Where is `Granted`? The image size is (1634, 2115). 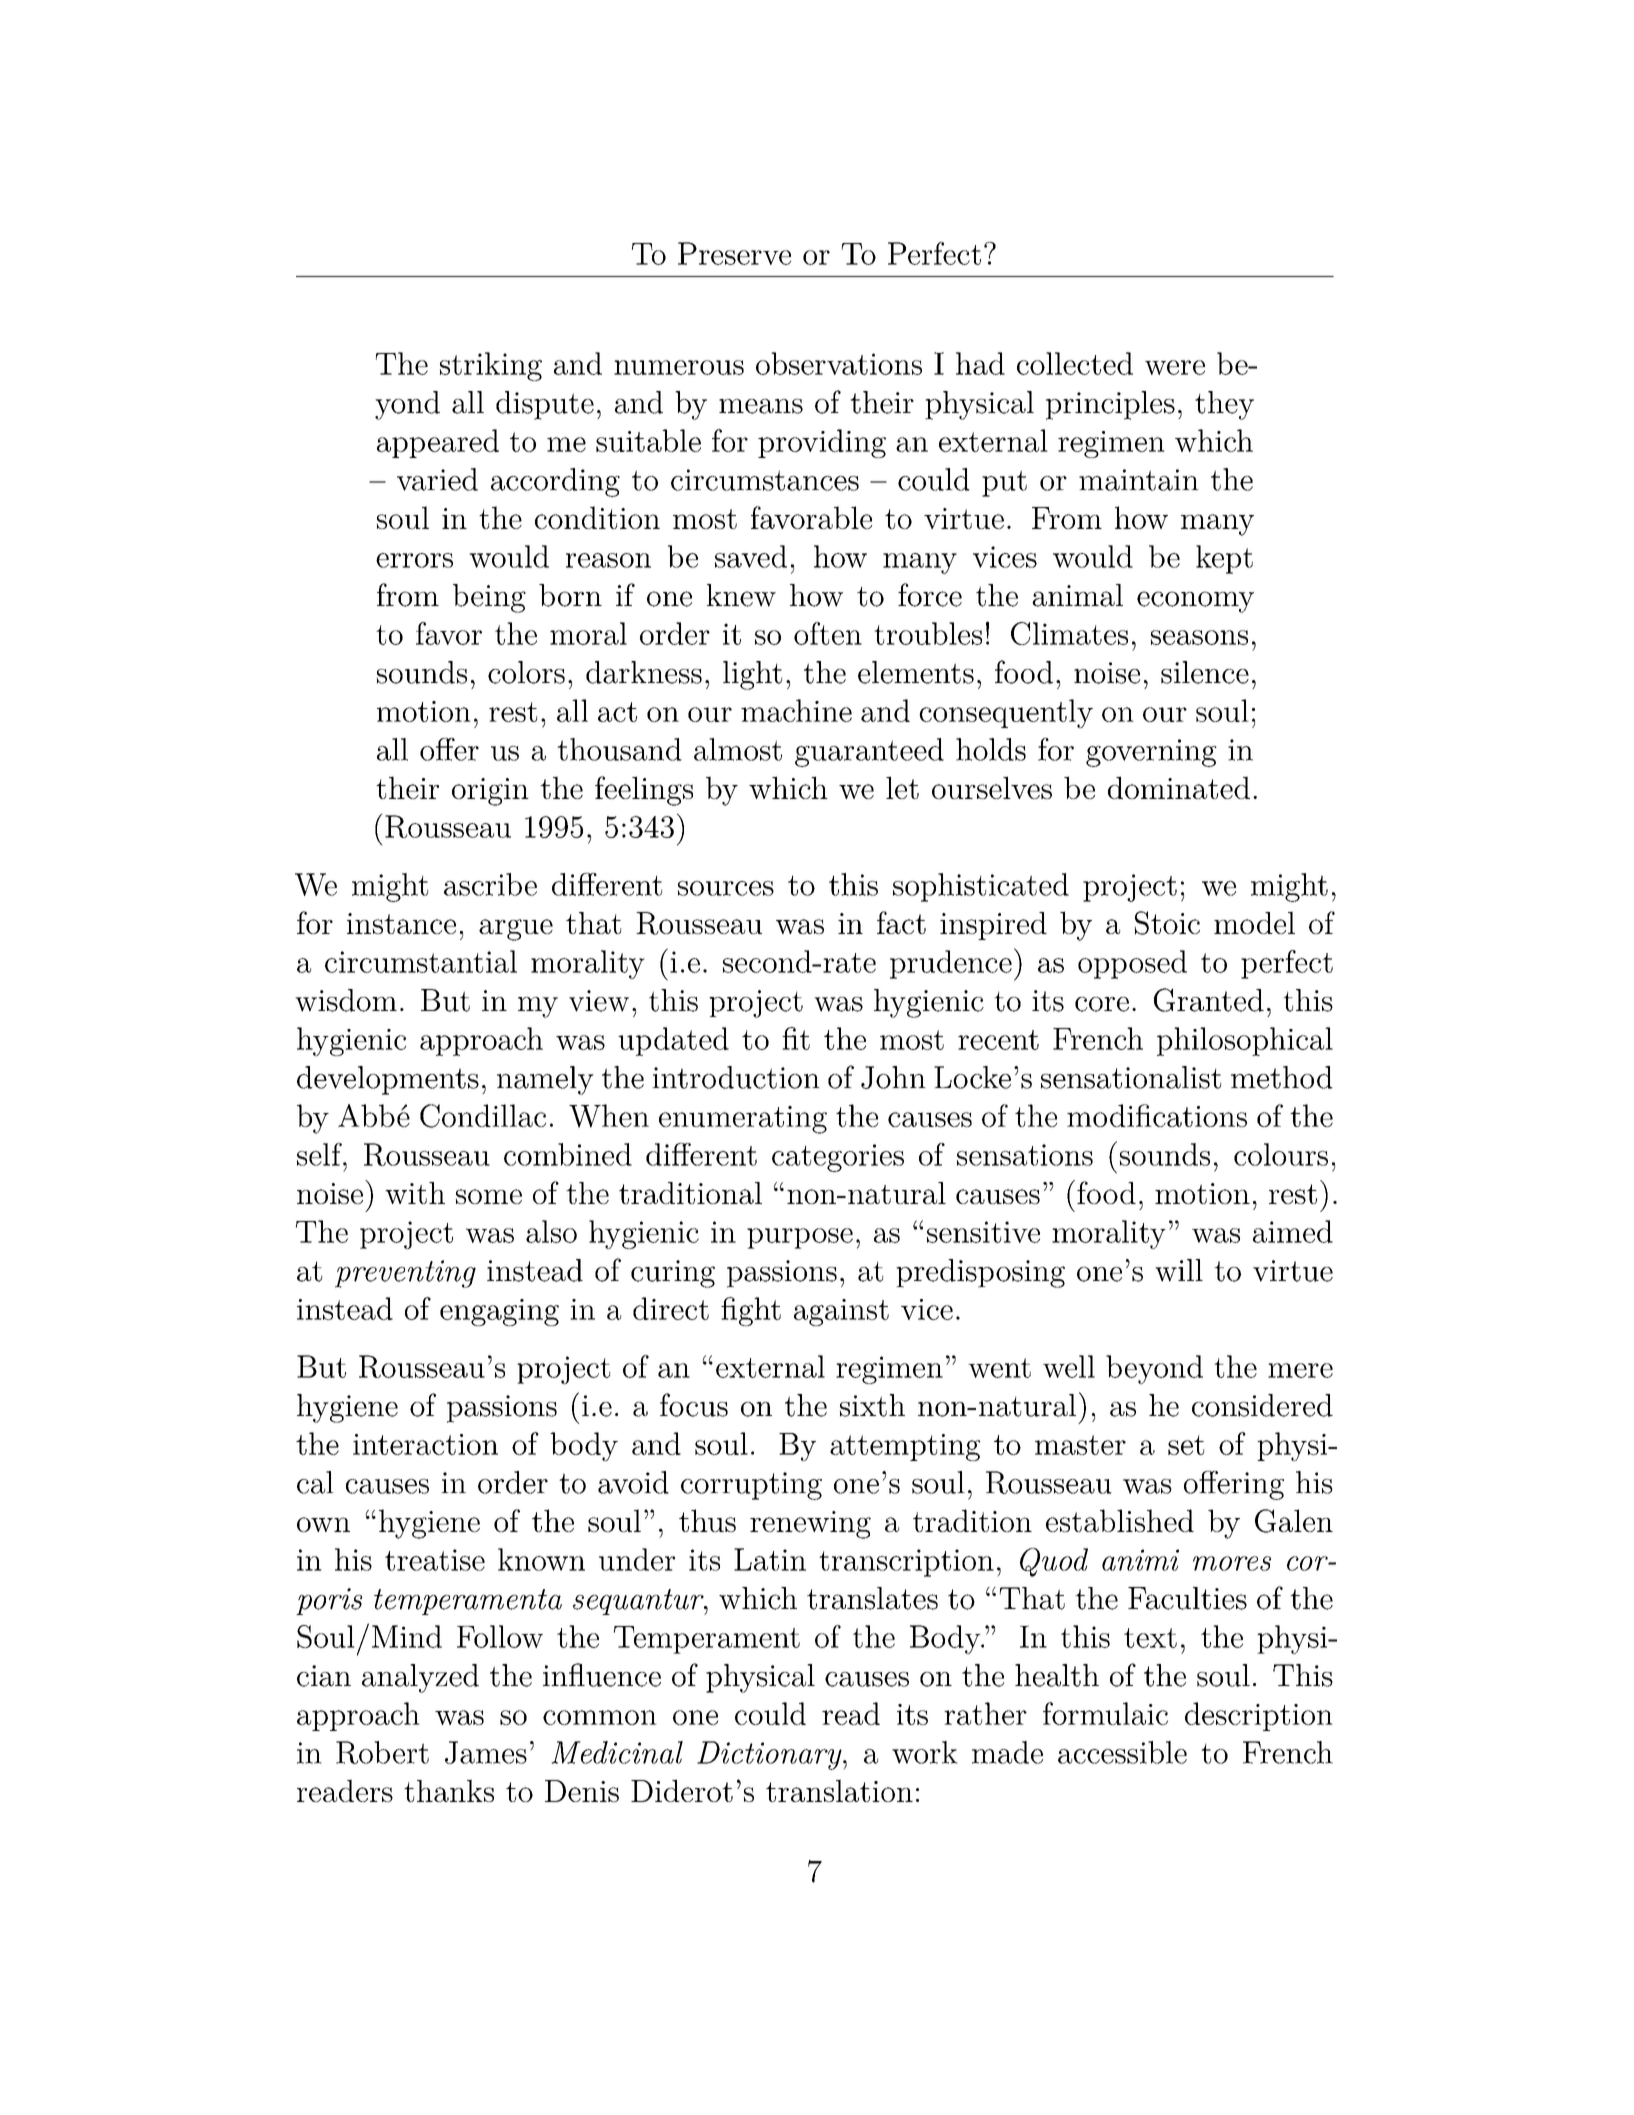 Granted is located at coordinates (1209, 1000).
